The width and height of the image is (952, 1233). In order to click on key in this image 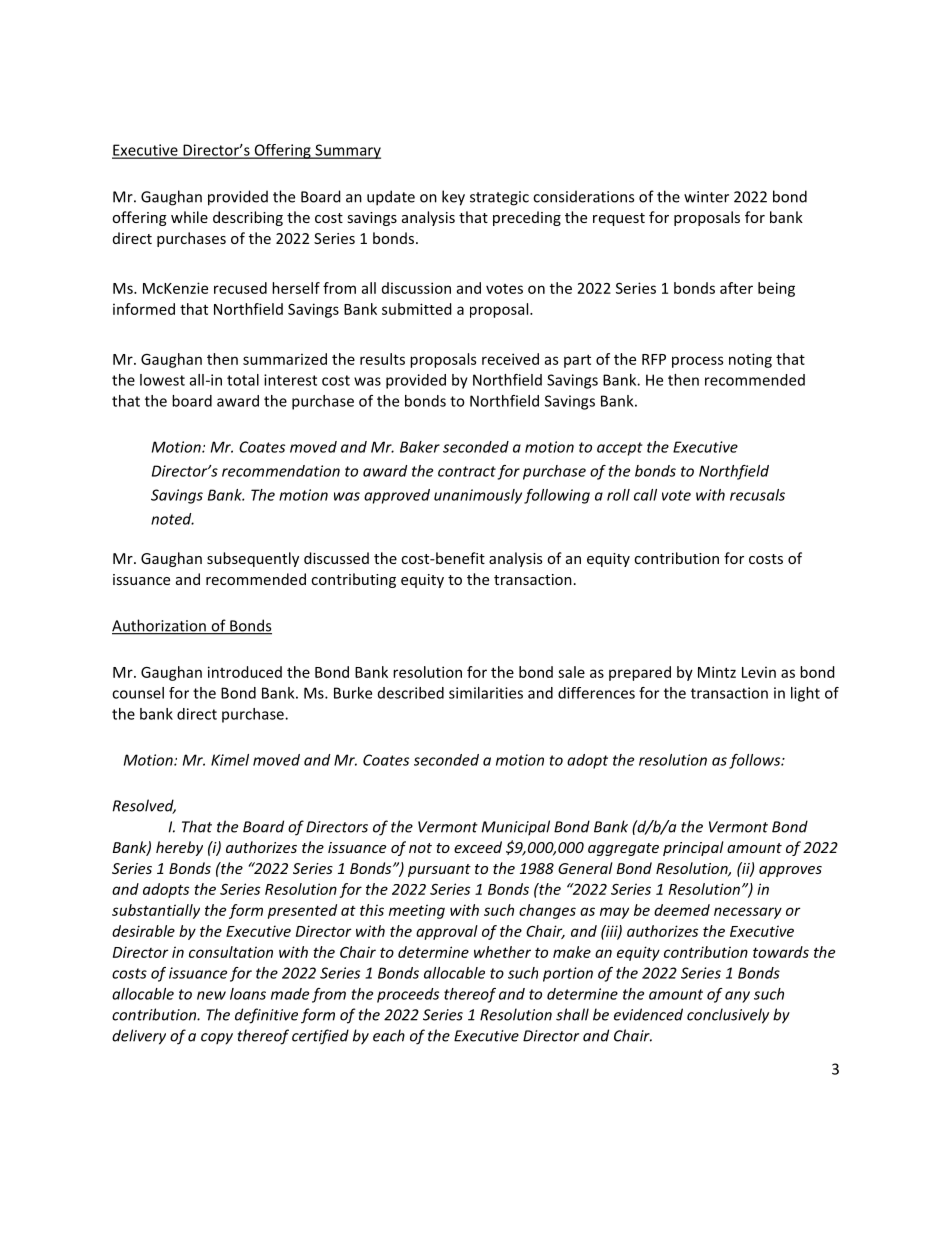, I will do `click(453, 198)`.
